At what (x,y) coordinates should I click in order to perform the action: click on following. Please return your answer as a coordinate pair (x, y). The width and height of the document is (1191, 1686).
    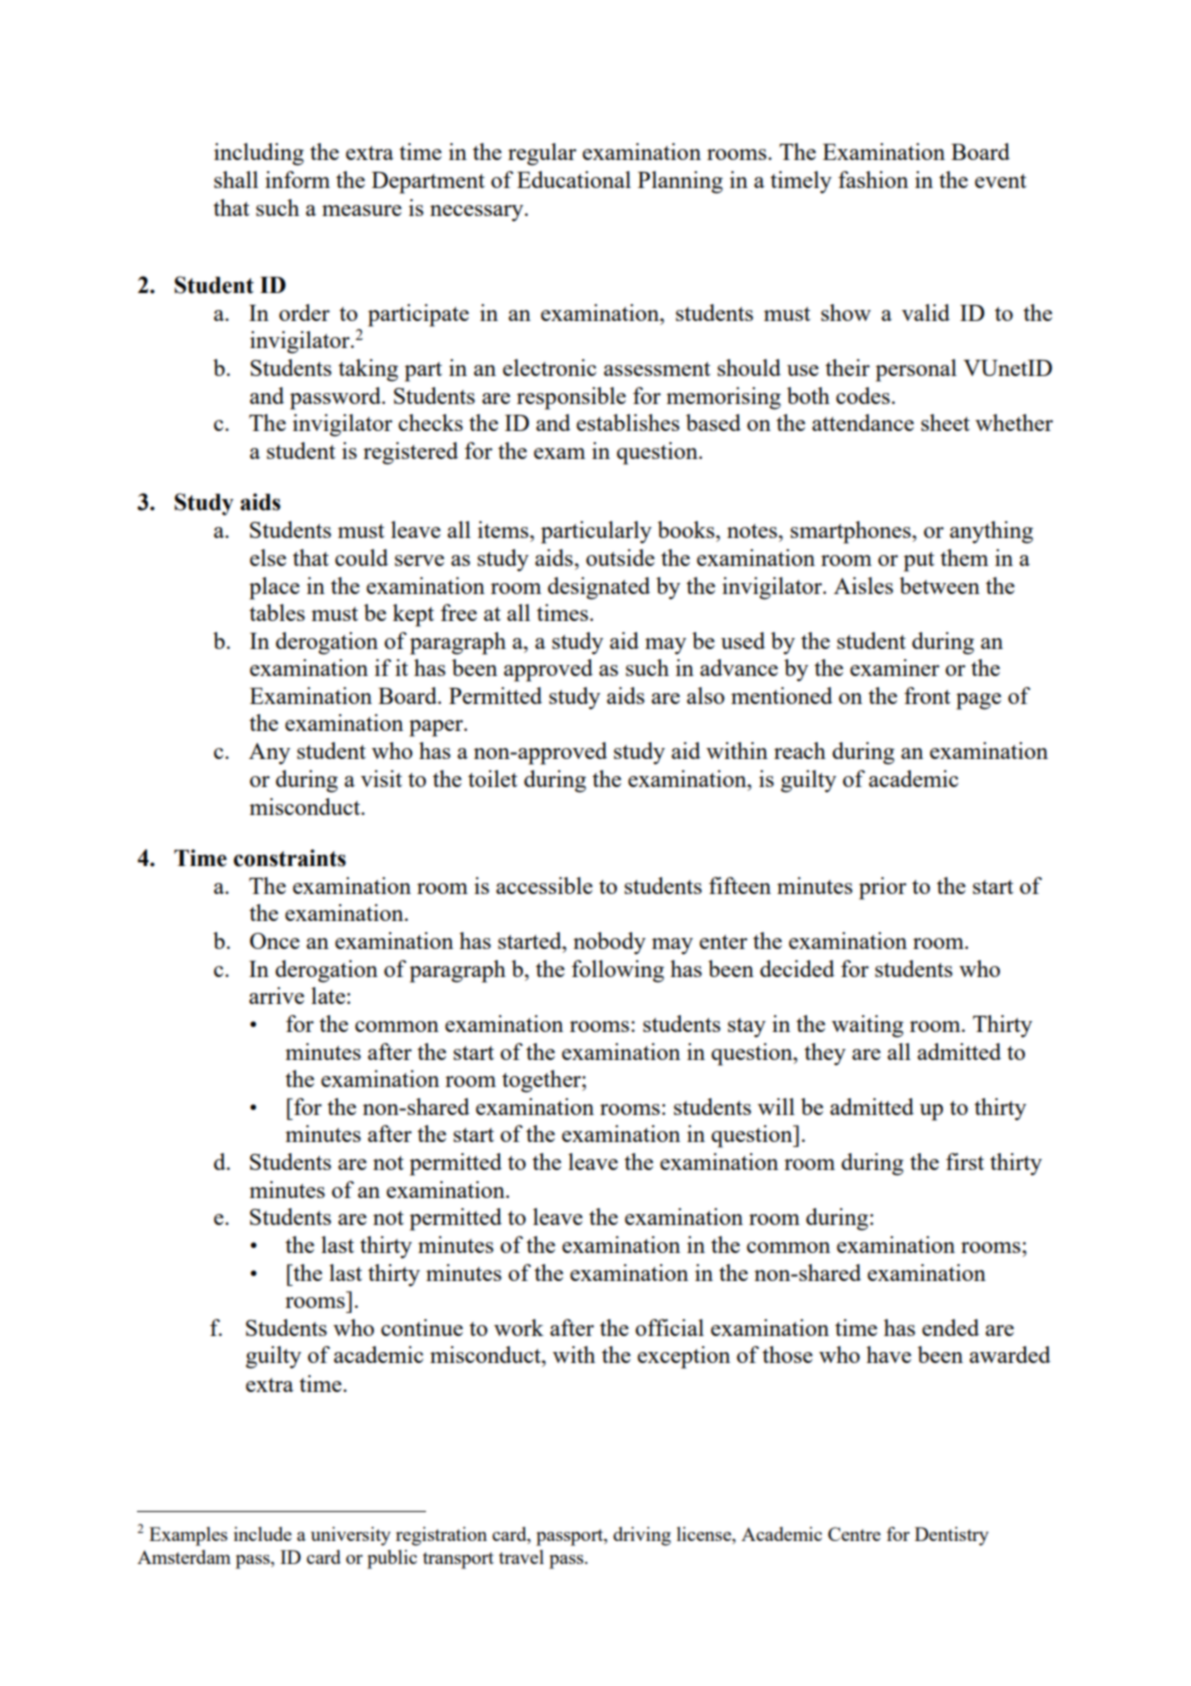
    Looking at the image, I should click on (618, 971).
